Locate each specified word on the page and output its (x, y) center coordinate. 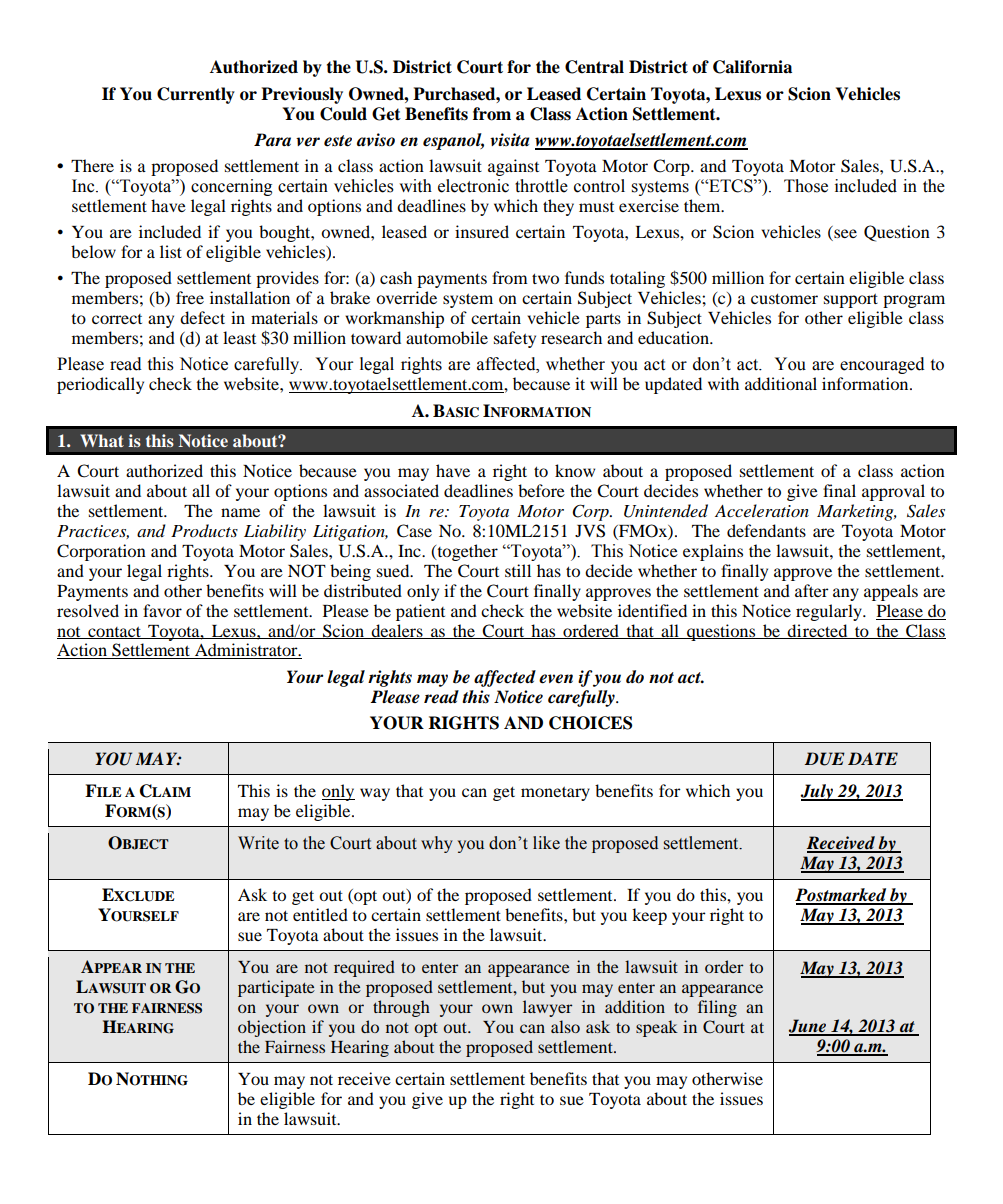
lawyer (547, 1008)
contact (114, 633)
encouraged (882, 365)
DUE (825, 759)
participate (276, 988)
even (556, 679)
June (809, 1027)
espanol (453, 141)
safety (515, 339)
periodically (100, 385)
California (752, 67)
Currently (196, 95)
